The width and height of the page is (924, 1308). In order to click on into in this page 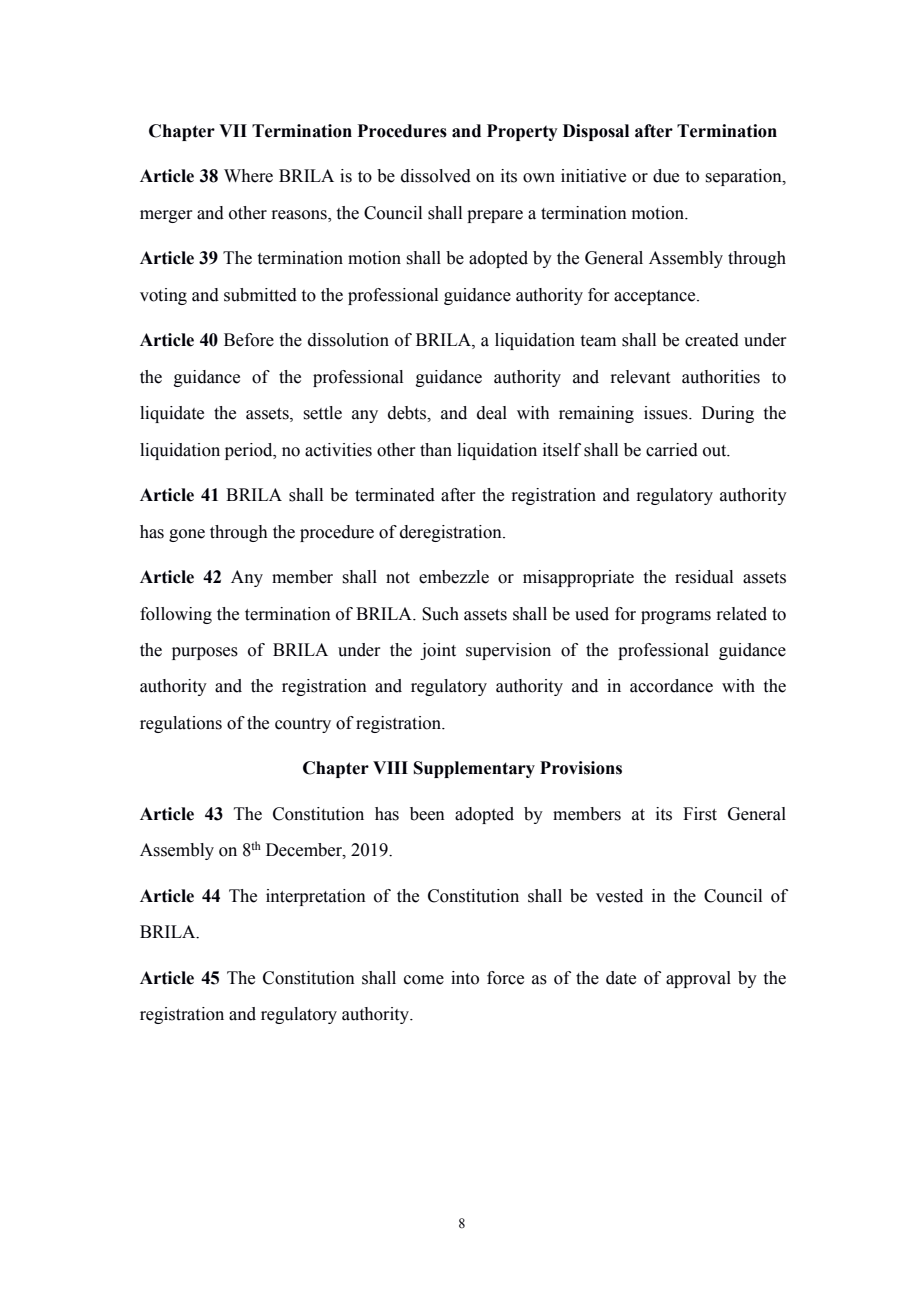, I will do `click(465, 978)`.
